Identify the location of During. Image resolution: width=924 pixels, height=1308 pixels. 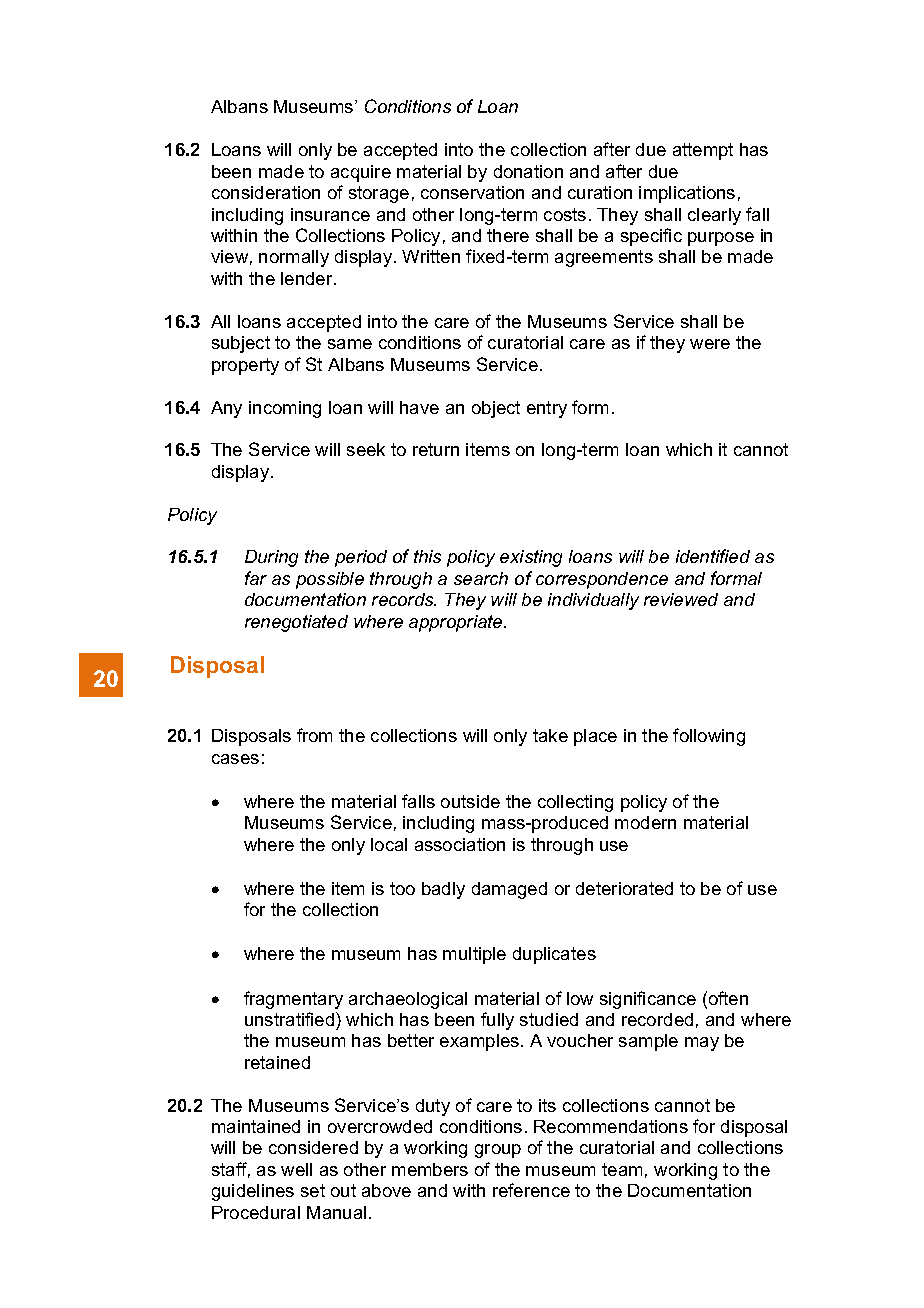
(271, 558).
